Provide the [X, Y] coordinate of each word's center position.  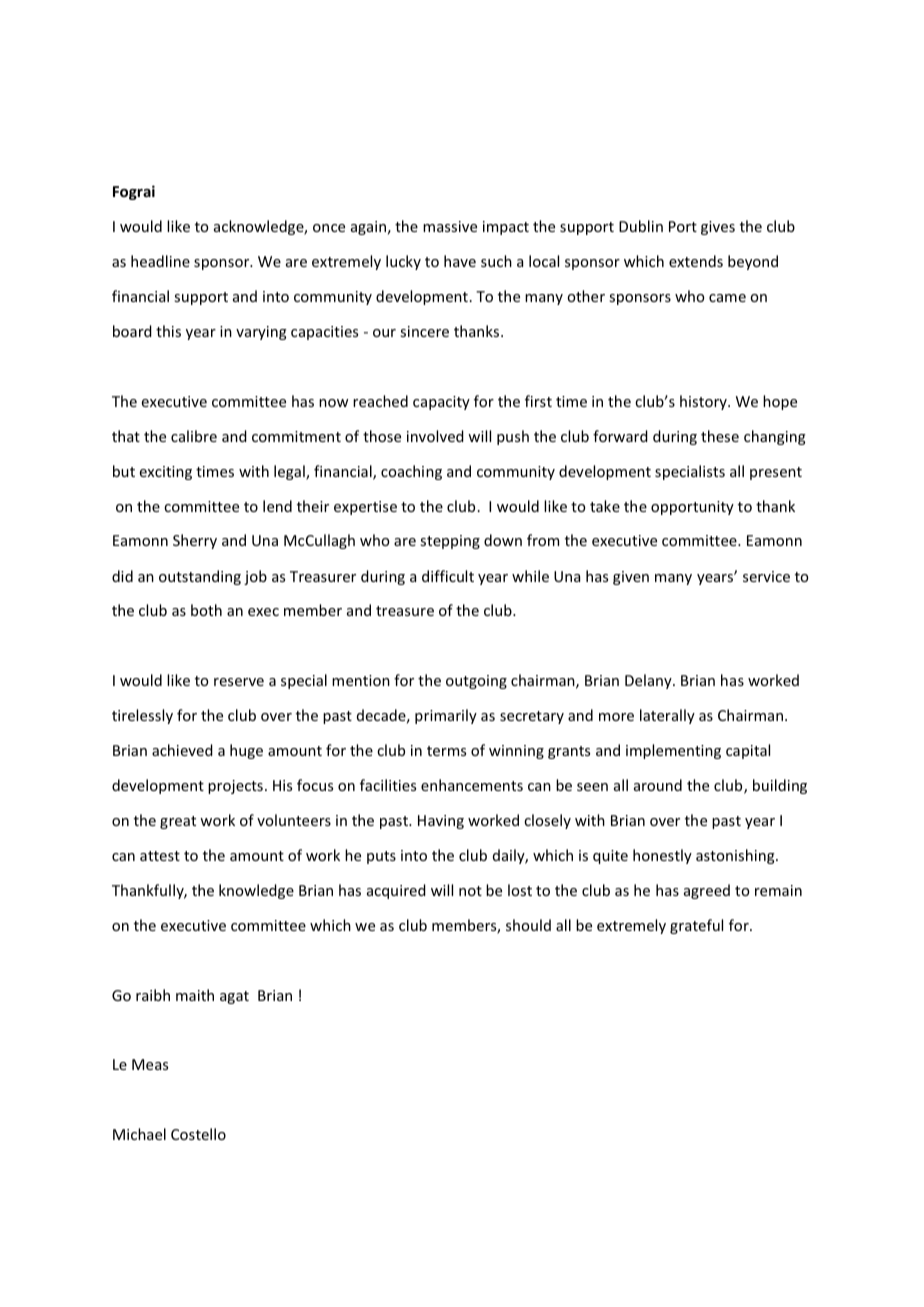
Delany [649, 681]
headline [160, 261]
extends [696, 261]
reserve [239, 682]
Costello [198, 1134]
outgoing [476, 682]
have [460, 261]
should [528, 925]
